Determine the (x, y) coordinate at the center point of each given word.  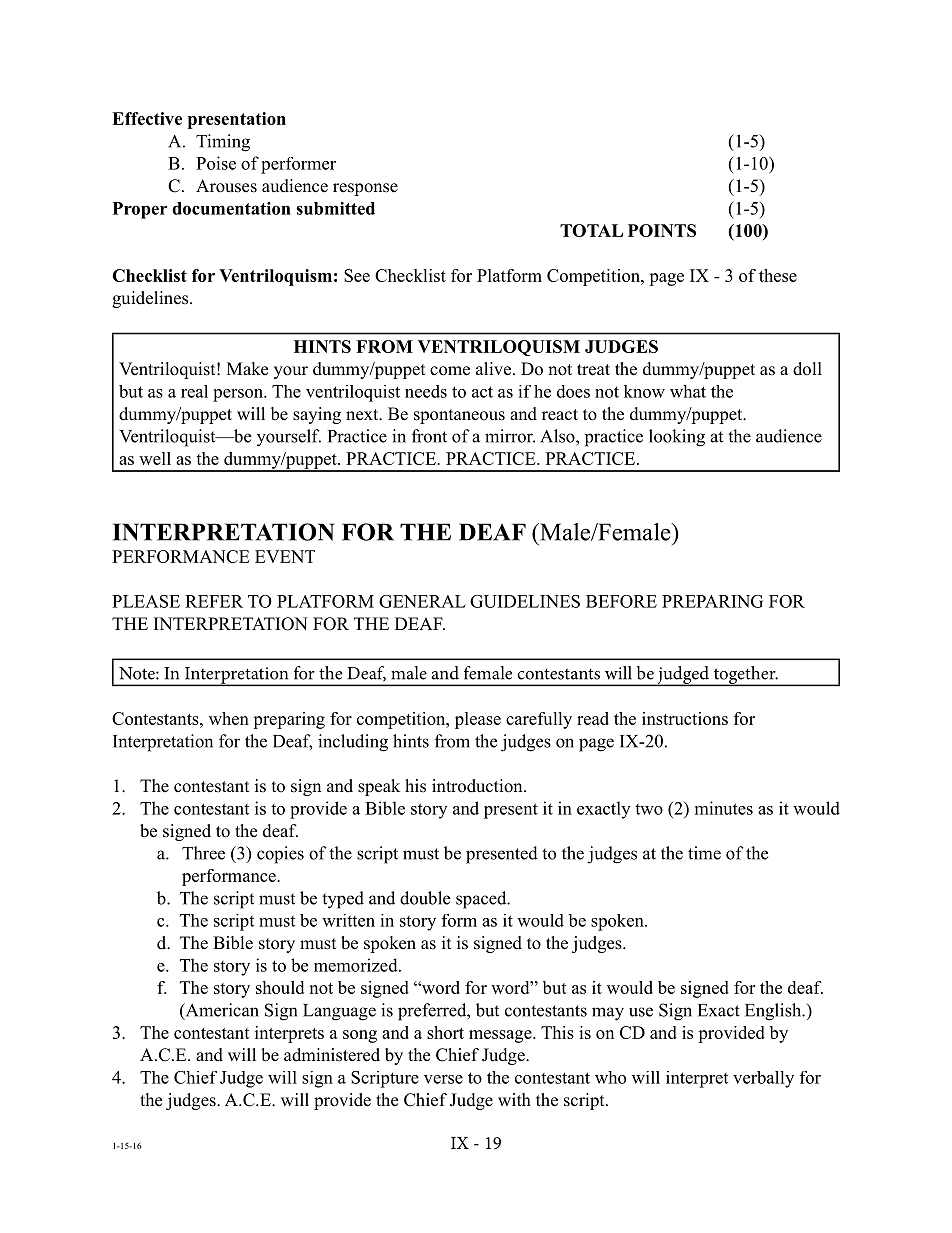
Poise (216, 163)
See (357, 275)
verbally (763, 1079)
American (221, 1011)
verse (443, 1079)
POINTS (662, 230)
